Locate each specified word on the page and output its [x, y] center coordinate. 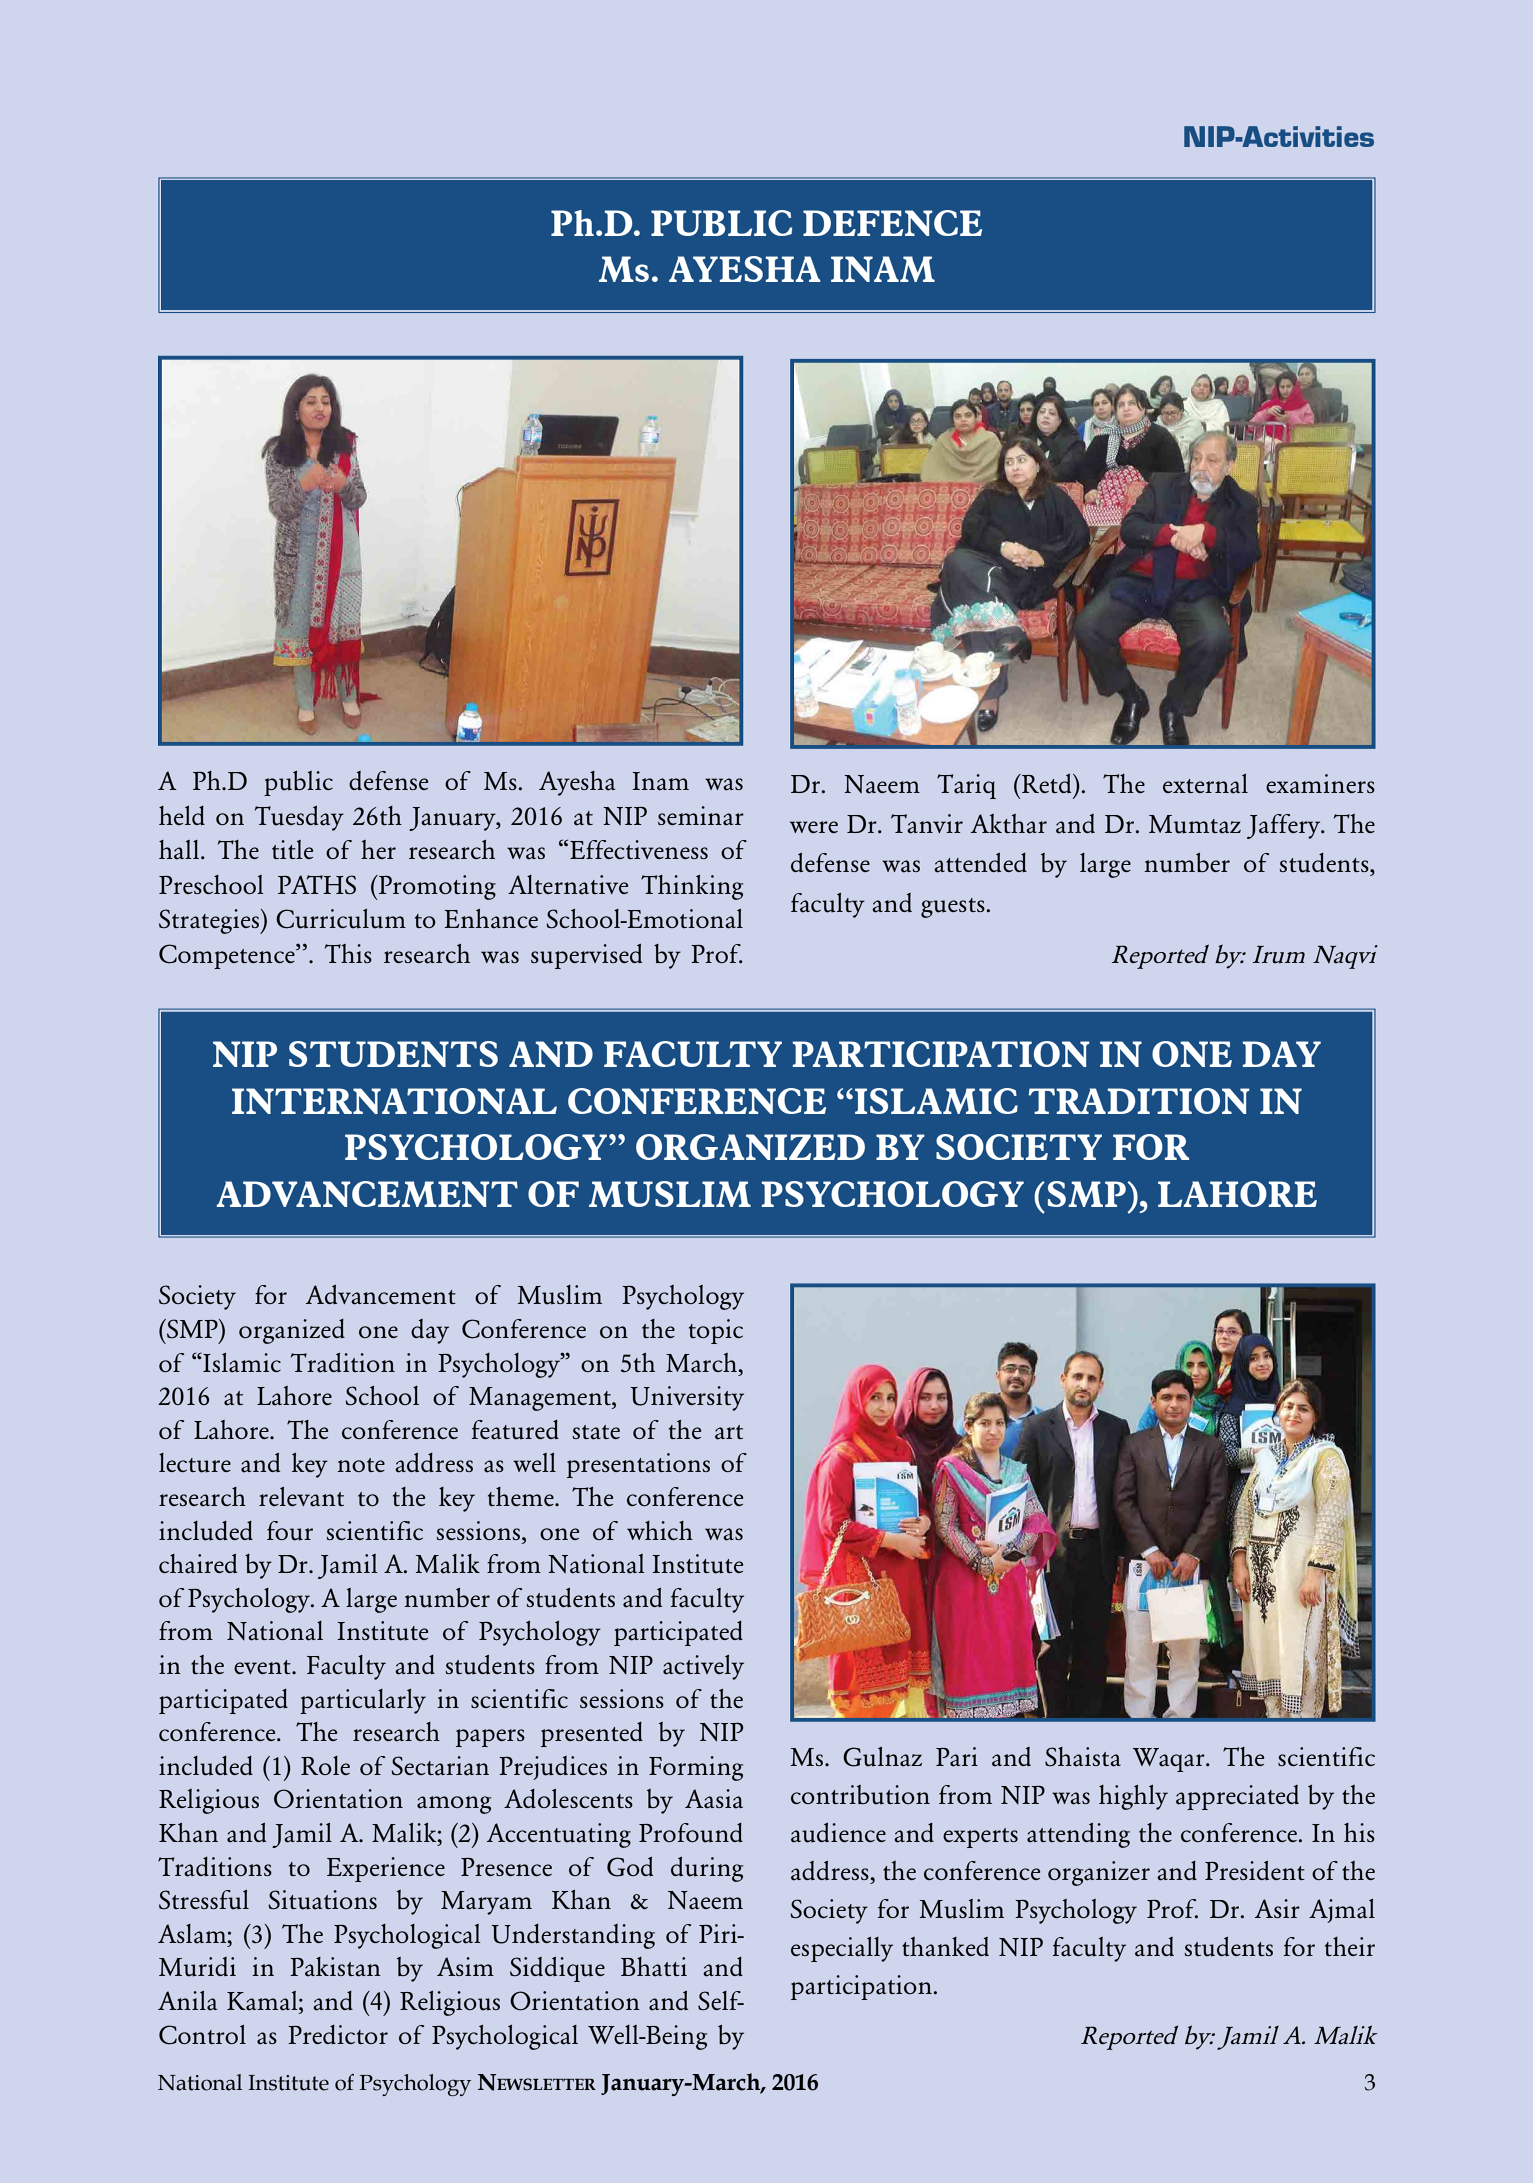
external [1205, 784]
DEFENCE [892, 223]
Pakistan [335, 1967]
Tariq [966, 786]
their [1350, 1946]
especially [842, 1949]
